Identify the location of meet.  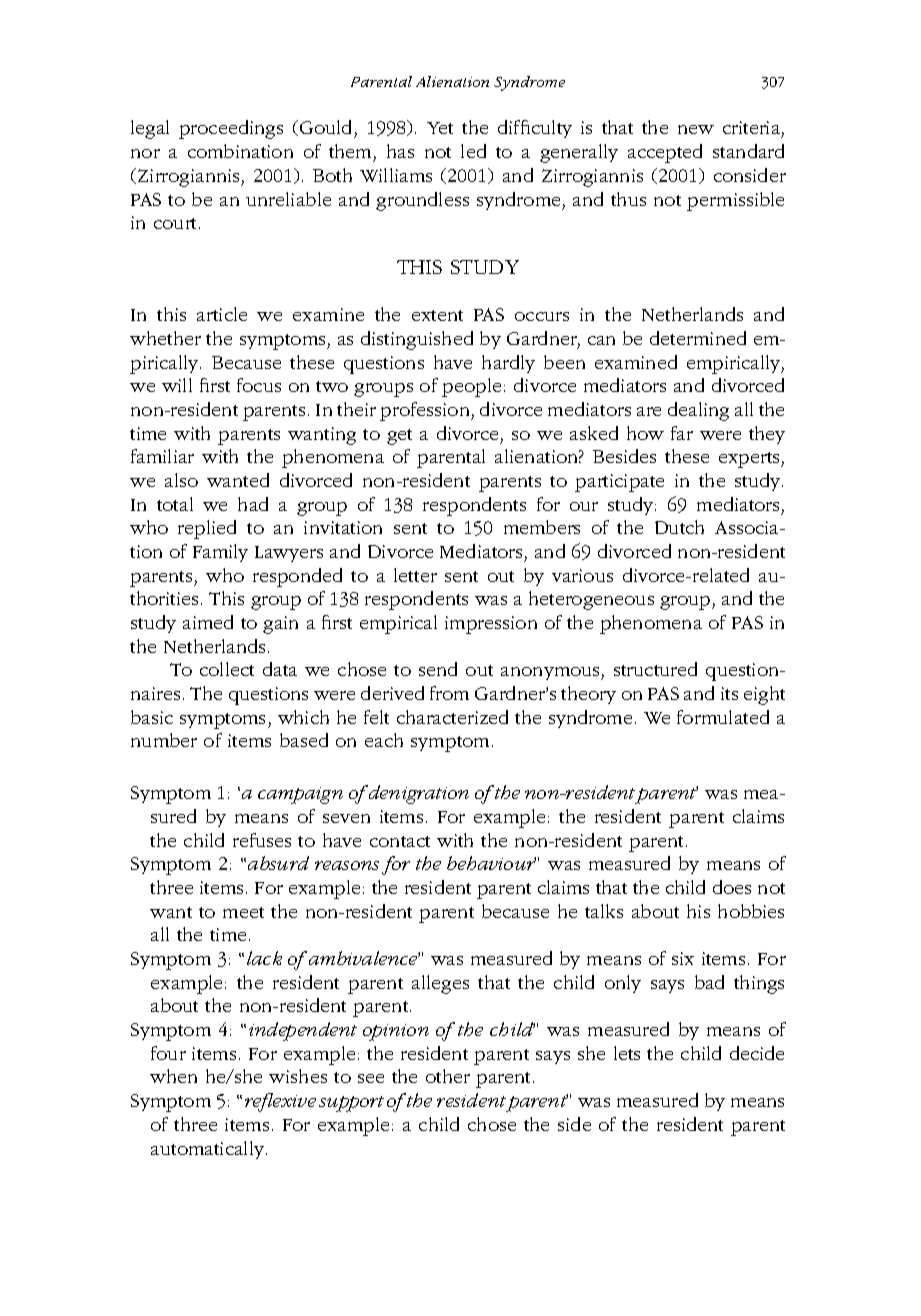
(243, 912).
